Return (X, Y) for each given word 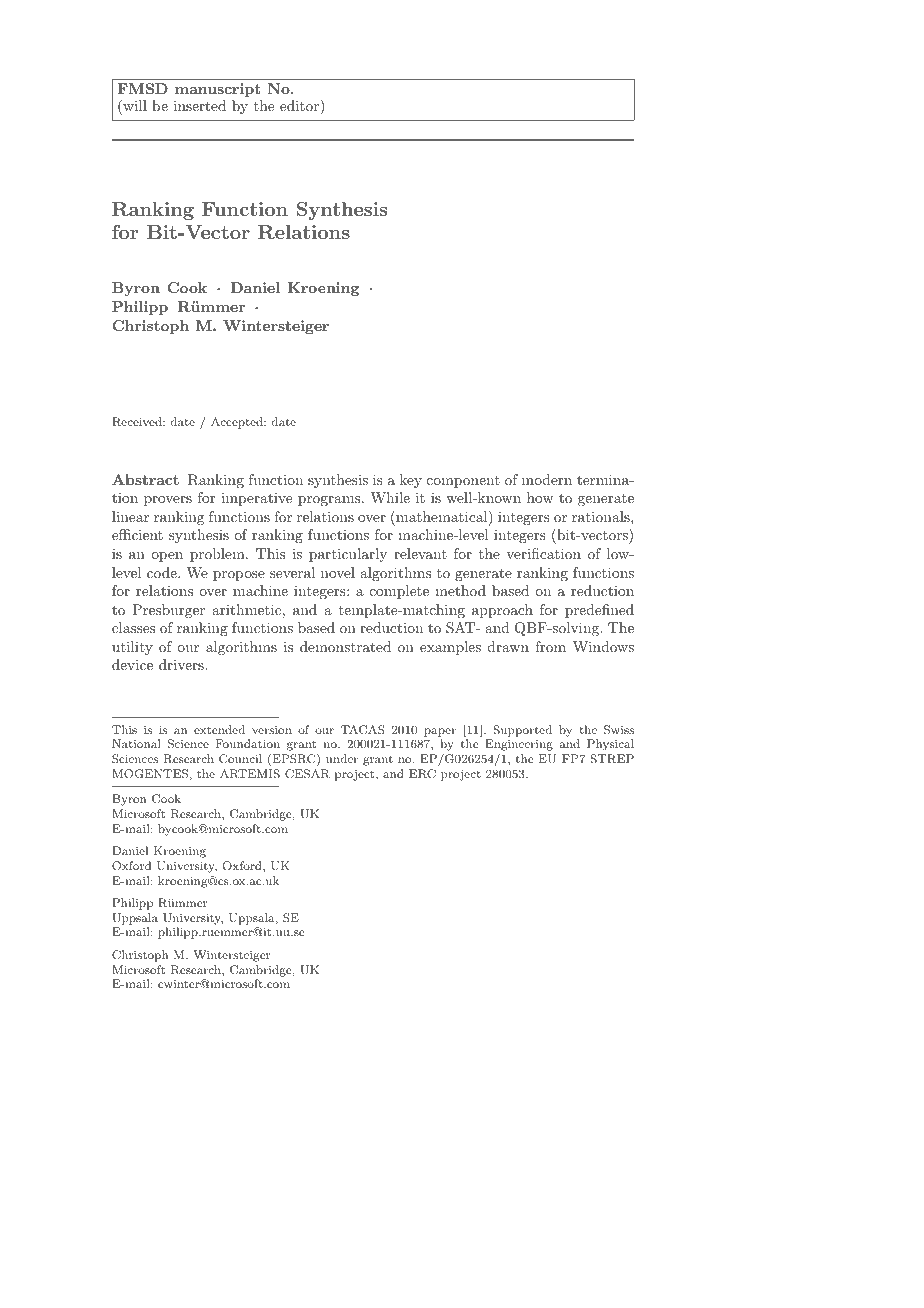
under (342, 758)
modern (547, 479)
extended (219, 729)
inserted (200, 105)
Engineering (519, 745)
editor (300, 105)
